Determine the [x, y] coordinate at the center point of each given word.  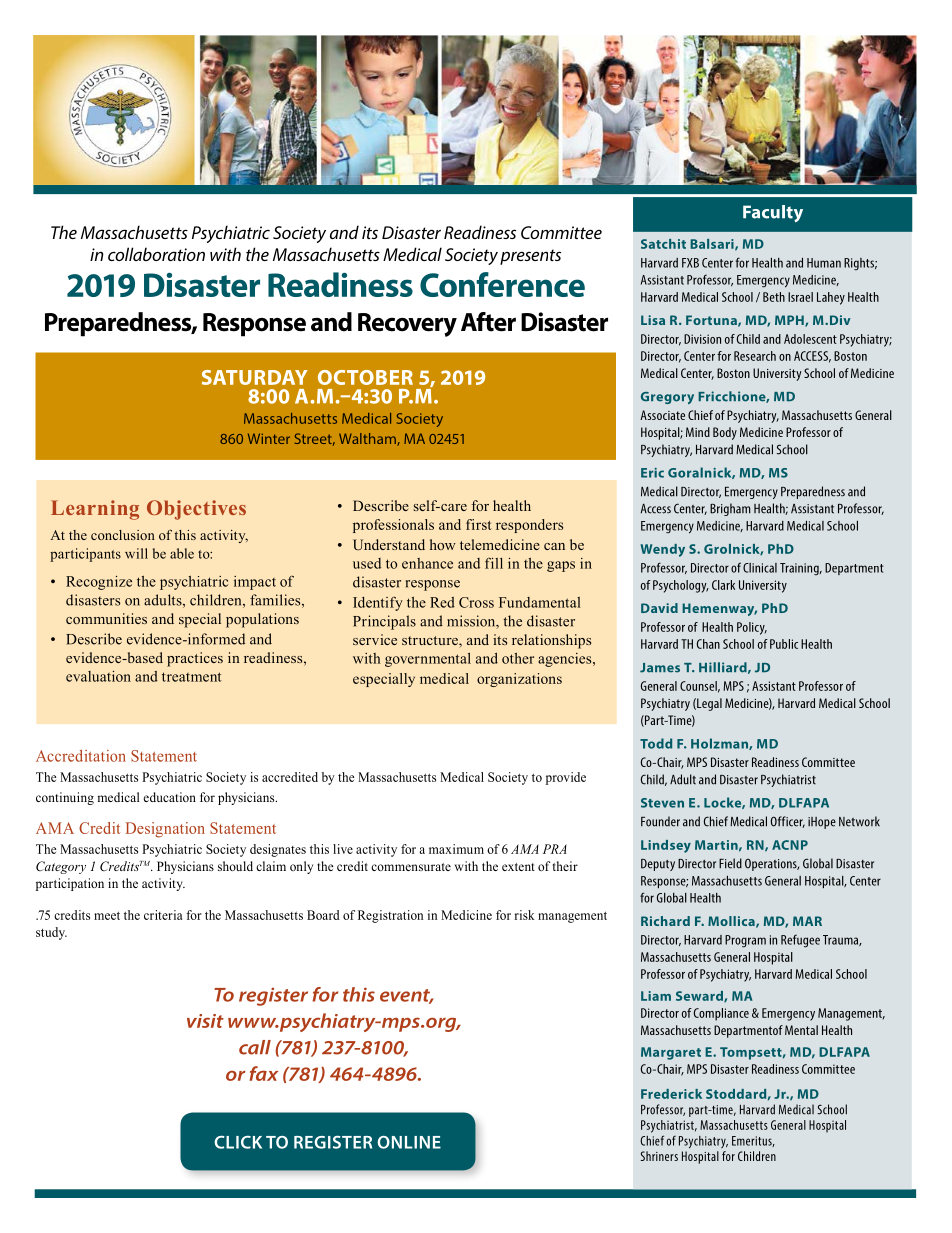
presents [530, 257]
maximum [456, 849]
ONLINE [409, 1142]
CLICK [238, 1142]
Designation [165, 830]
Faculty [773, 213]
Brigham [730, 509]
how [443, 544]
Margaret [671, 1053]
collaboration [156, 254]
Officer [787, 822]
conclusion [123, 535]
